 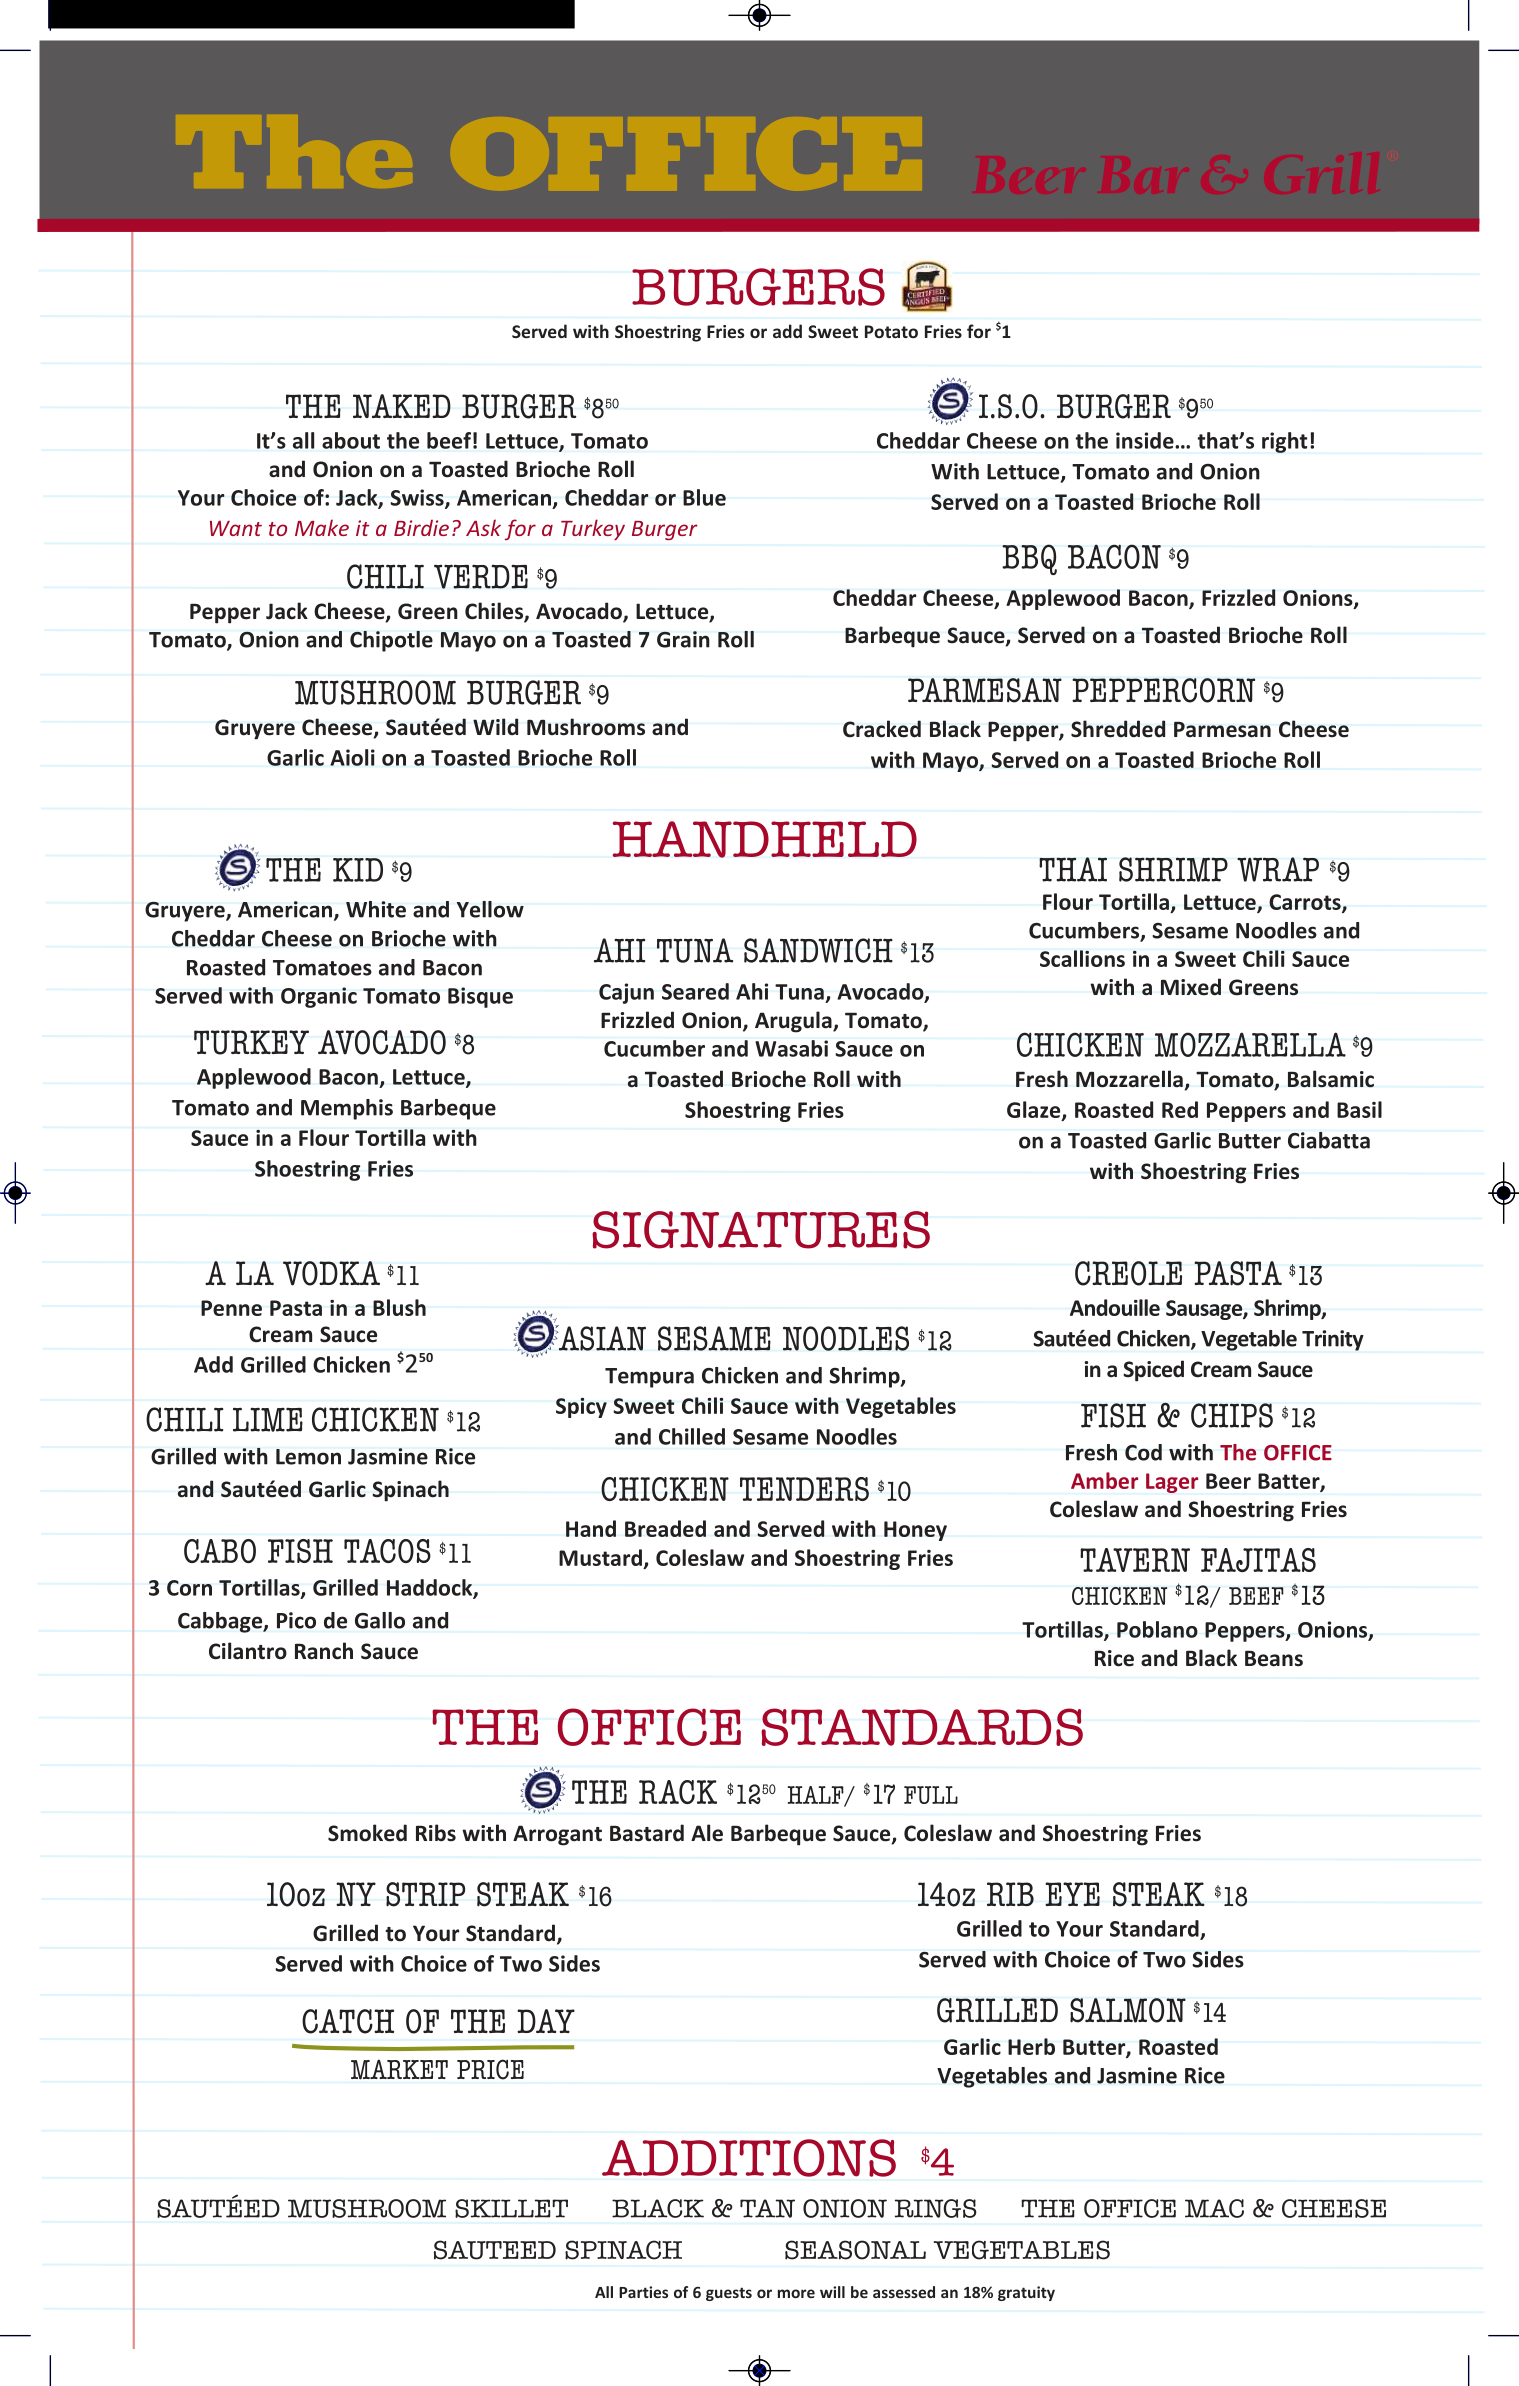 What do you see at coordinates (1274, 1658) in the document?
I see `Beans` at bounding box center [1274, 1658].
